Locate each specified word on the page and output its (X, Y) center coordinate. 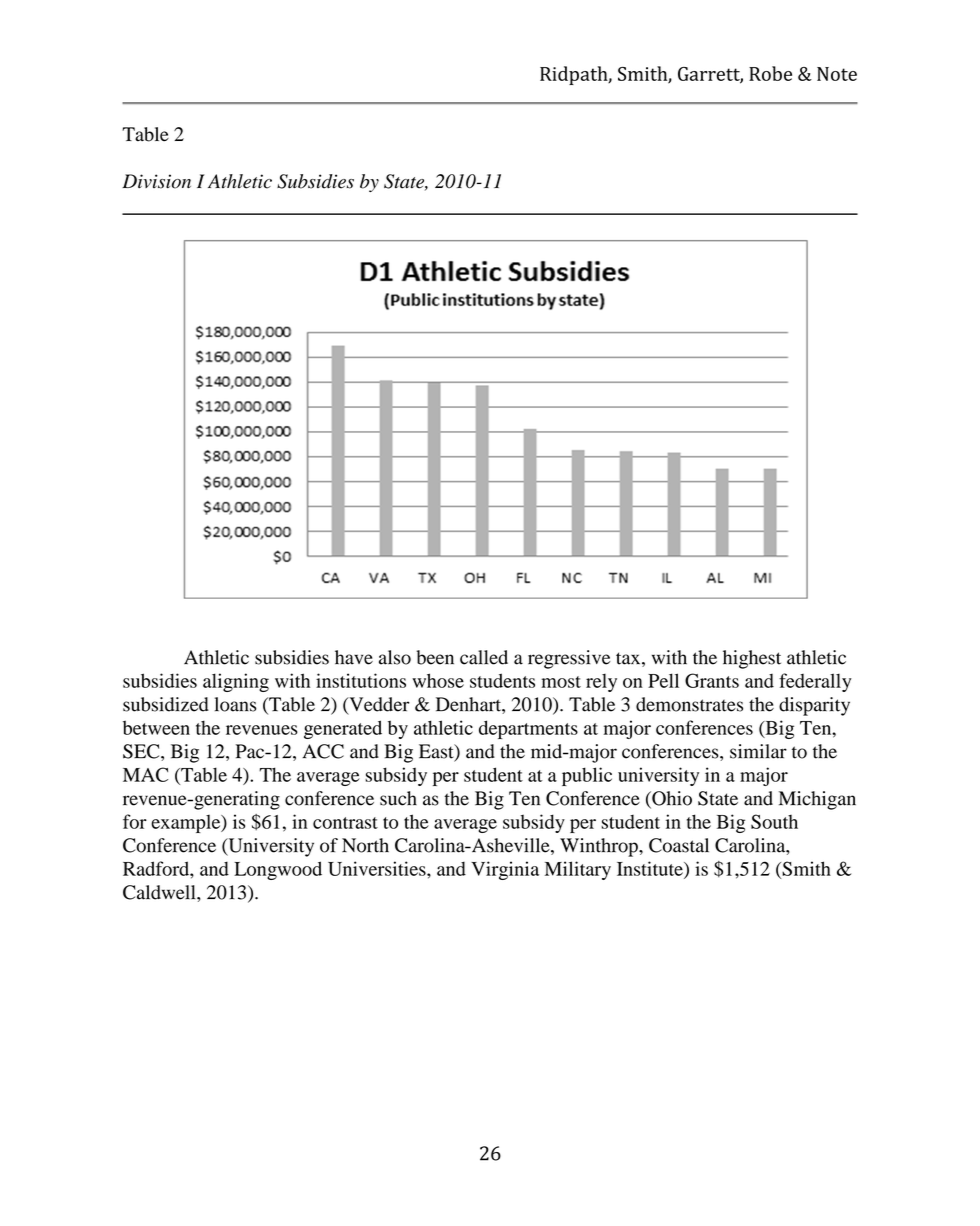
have (354, 657)
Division (156, 181)
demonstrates (689, 704)
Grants (712, 680)
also (395, 657)
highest (752, 659)
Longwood (278, 870)
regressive (569, 659)
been (435, 657)
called (484, 657)
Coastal (679, 845)
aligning (236, 682)
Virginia (505, 870)
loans (235, 704)
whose (438, 680)
